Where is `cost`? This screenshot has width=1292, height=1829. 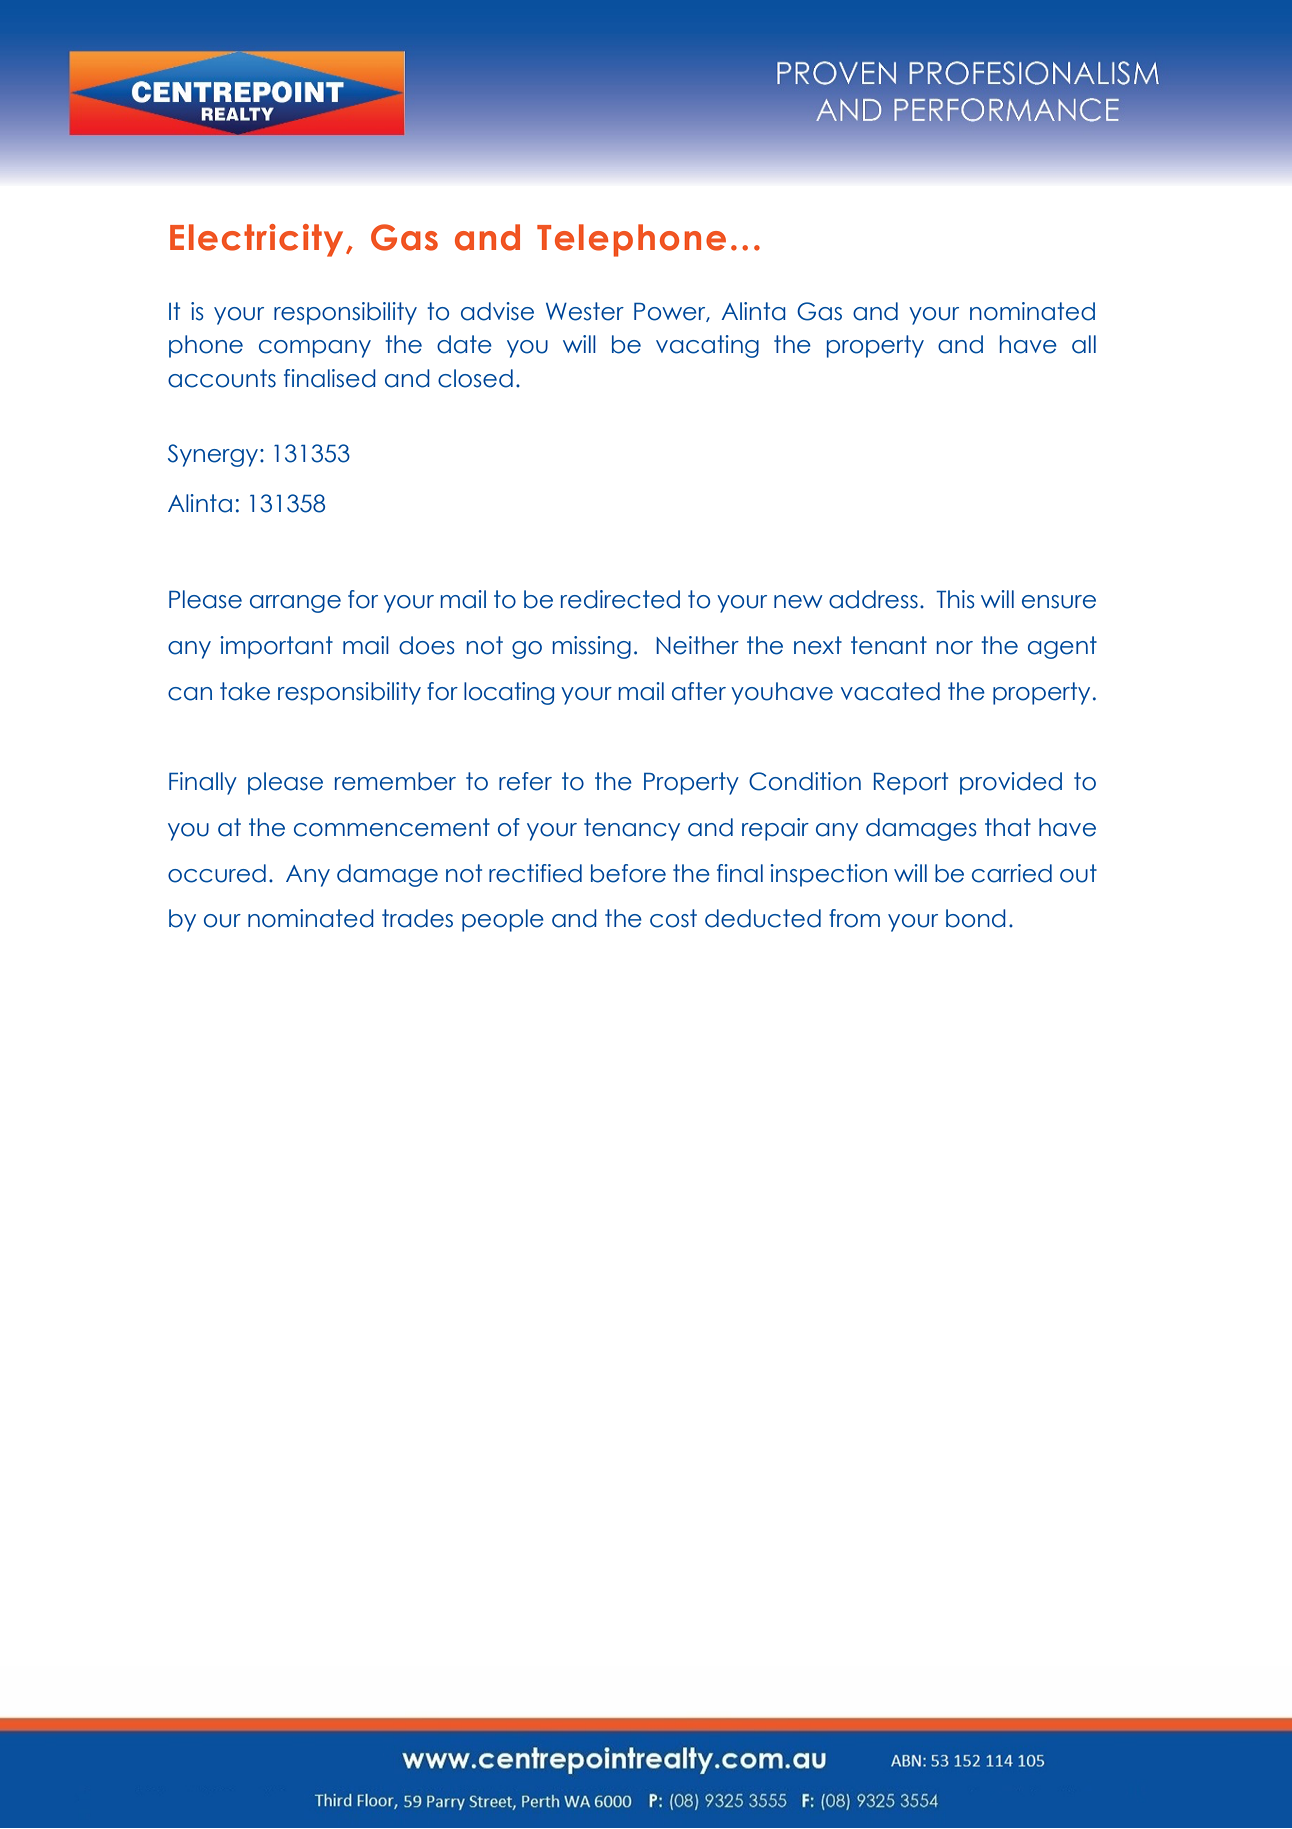
cost is located at coordinates (673, 918).
